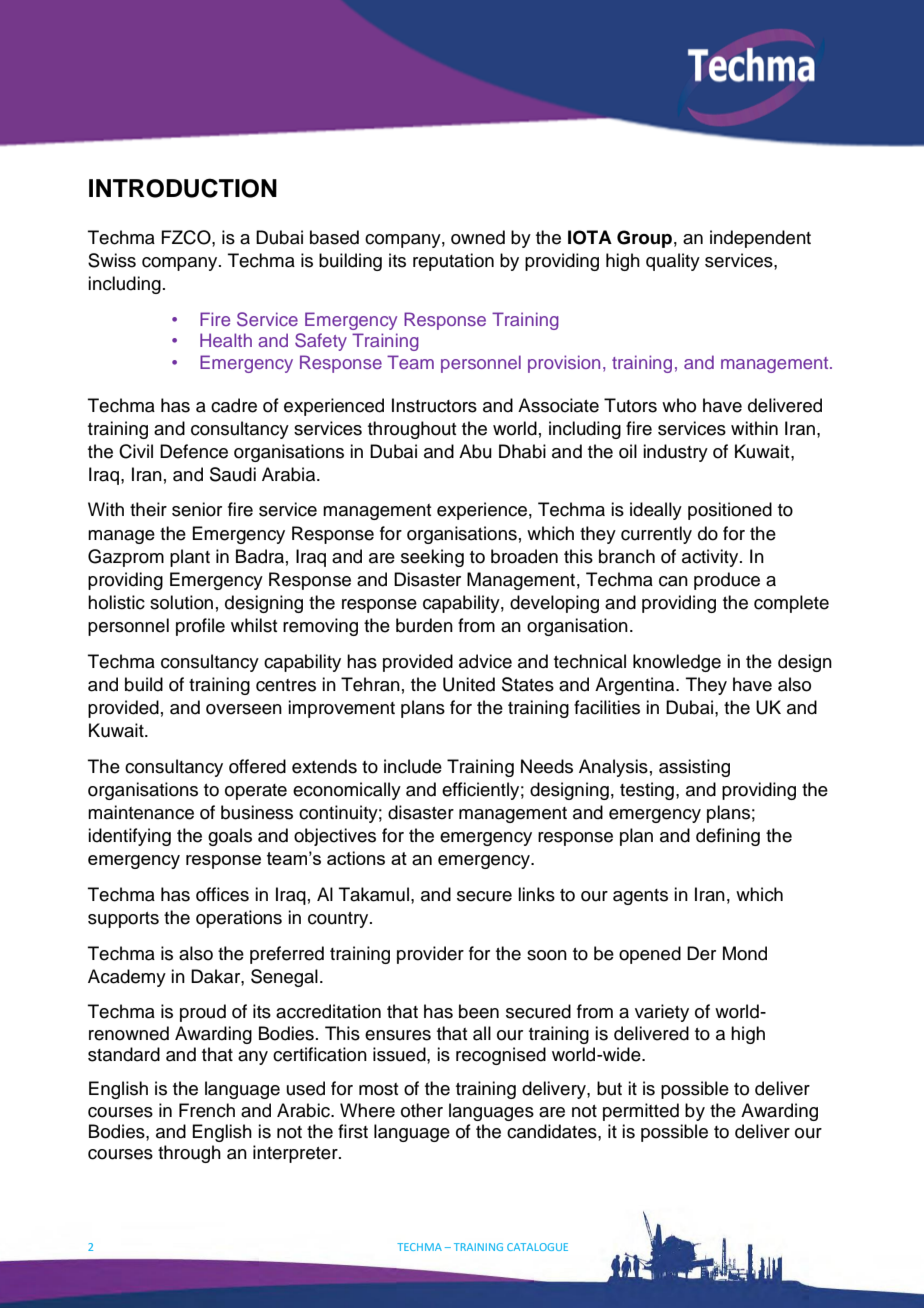 This screenshot has width=924, height=1308. I want to click on INTRODUCTION, so click(183, 188).
